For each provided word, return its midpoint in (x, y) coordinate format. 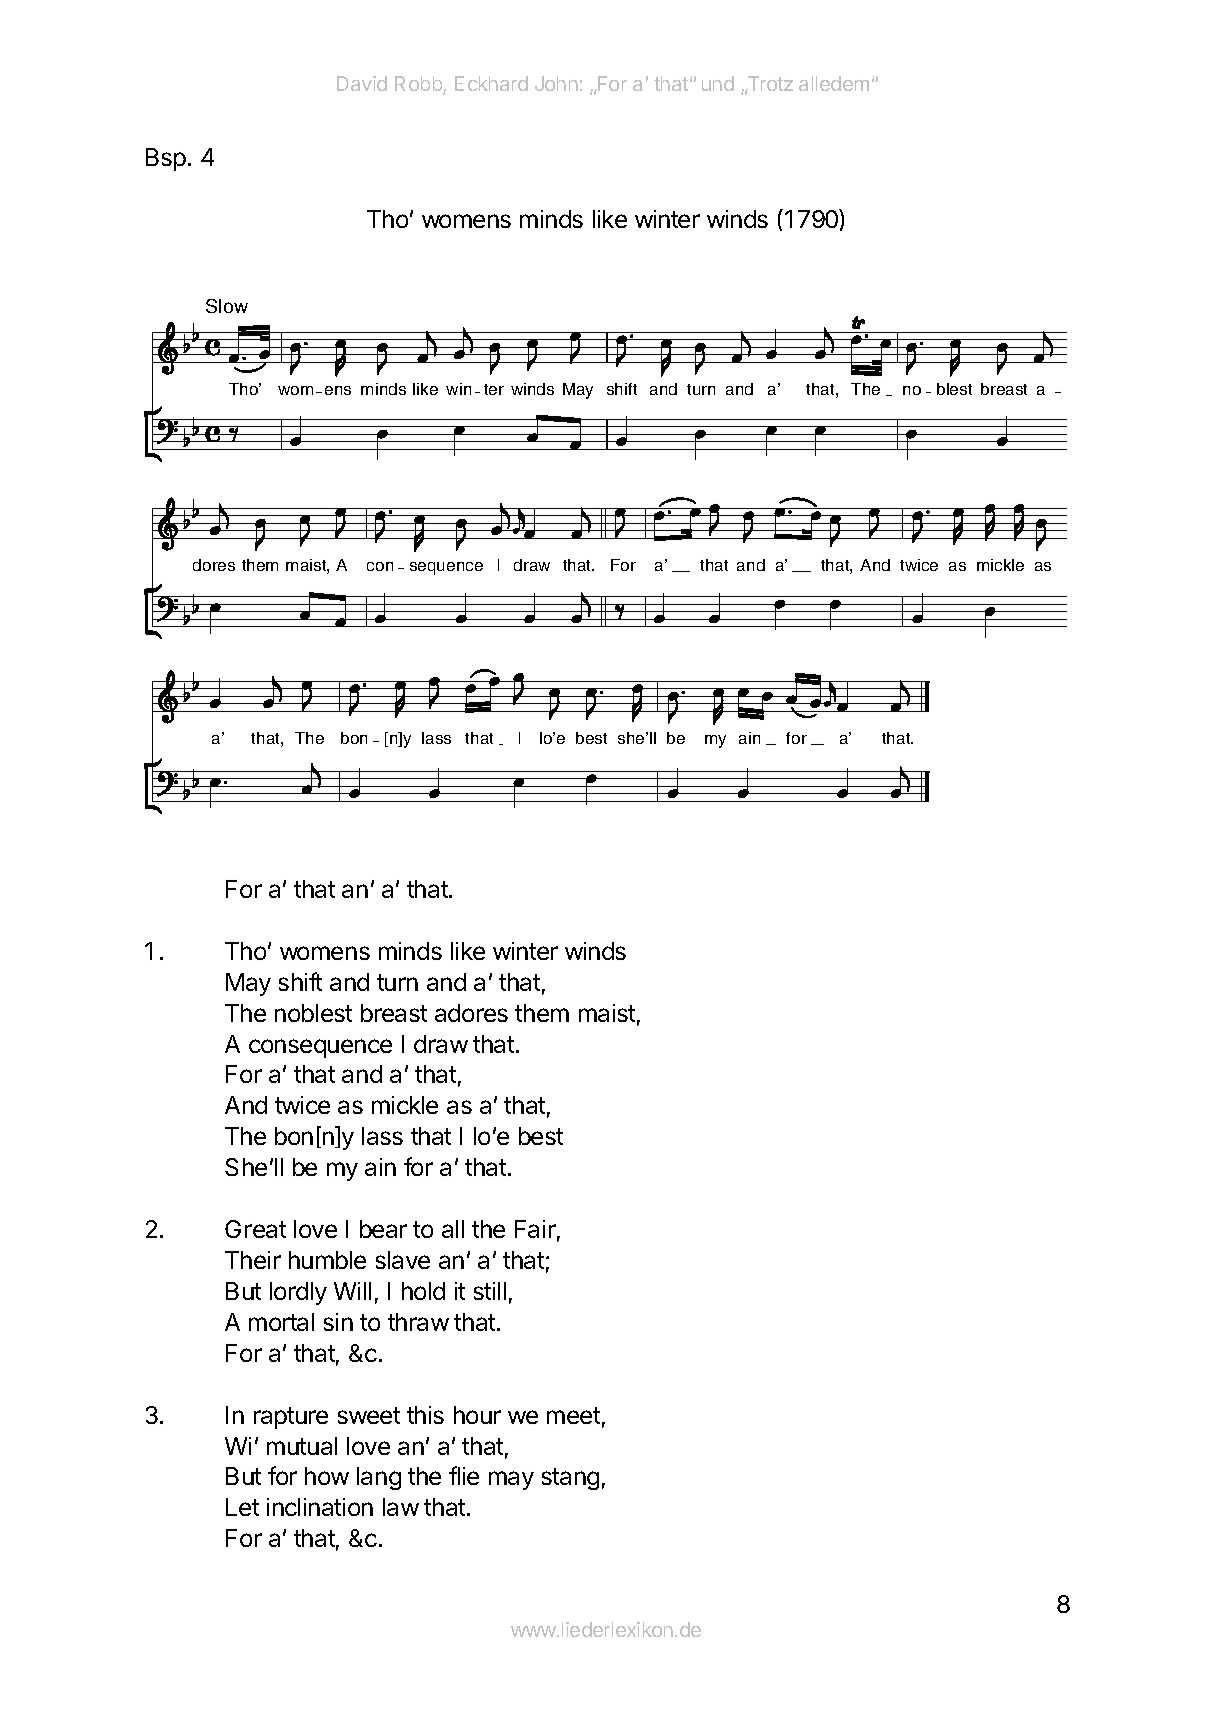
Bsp (166, 159)
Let (242, 1507)
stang (570, 1479)
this (425, 1415)
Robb (419, 85)
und (718, 83)
